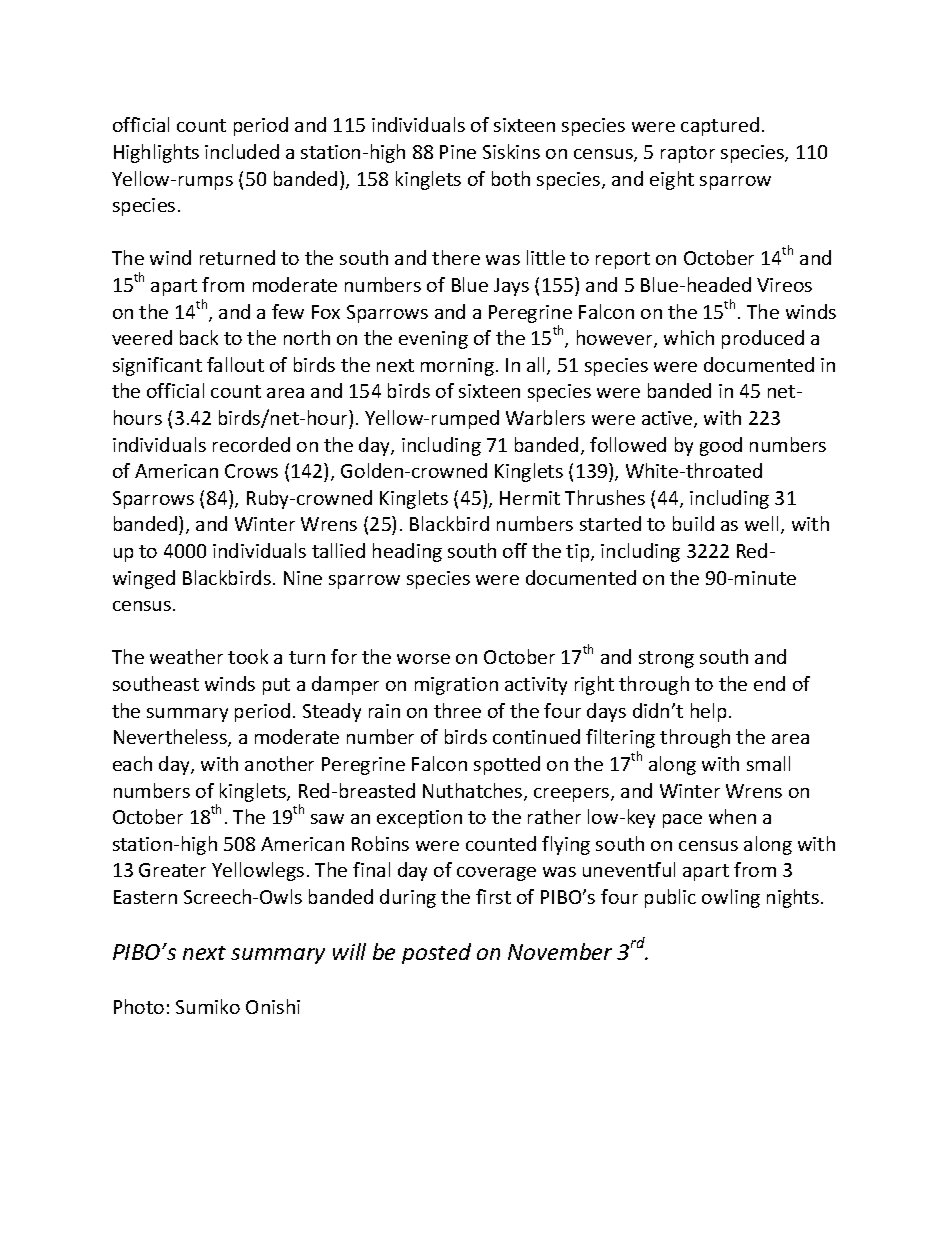 This screenshot has width=952, height=1233. I want to click on Pine, so click(458, 152).
